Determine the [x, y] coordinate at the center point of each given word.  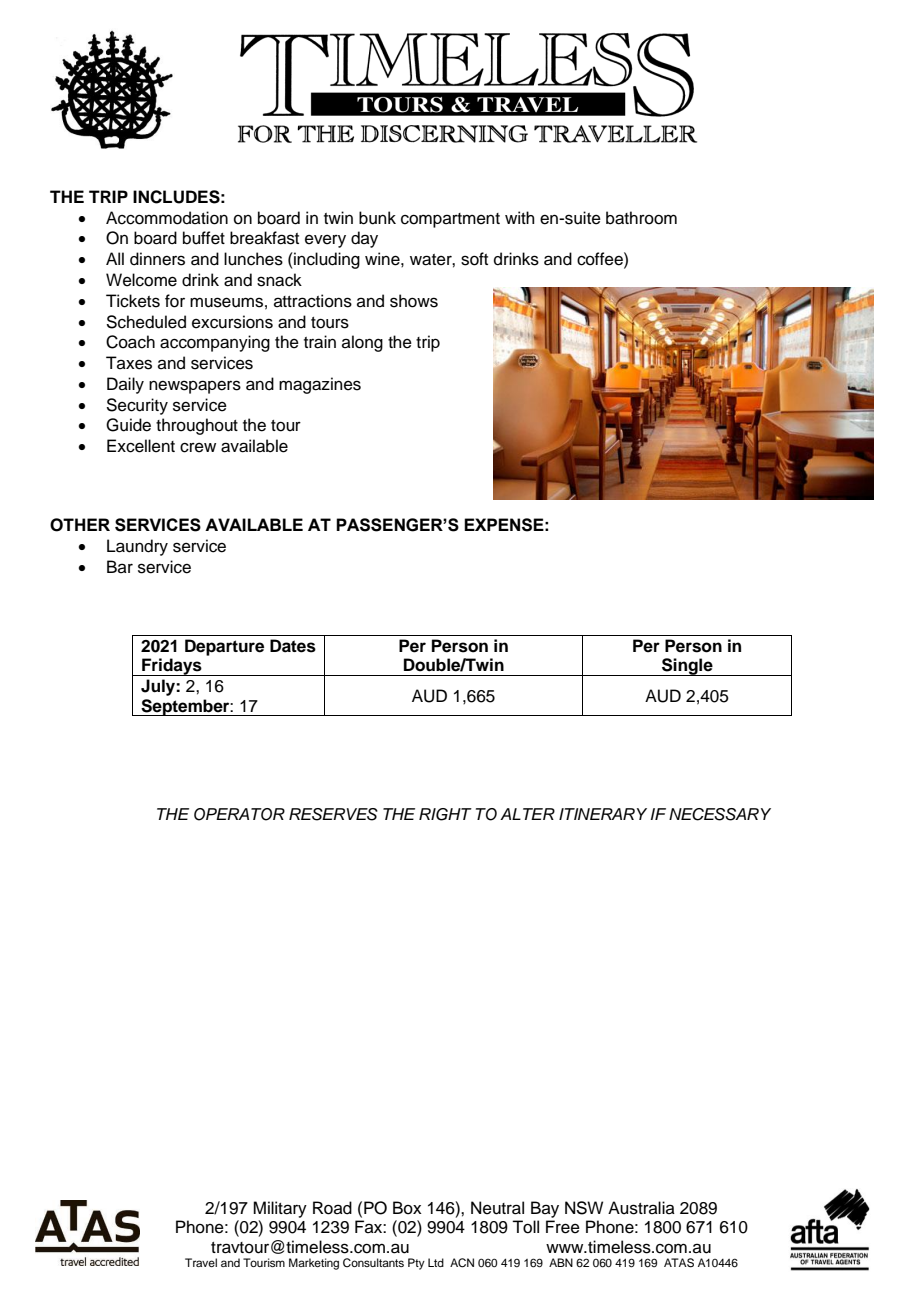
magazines [320, 385]
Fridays [172, 667]
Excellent [141, 446]
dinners [157, 259]
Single [687, 667]
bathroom [641, 218]
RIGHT [445, 814]
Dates [293, 646]
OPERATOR [239, 814]
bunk [377, 218]
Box [407, 1208]
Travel [201, 1262]
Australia [641, 1208]
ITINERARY [603, 814]
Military [280, 1209]
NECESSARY [720, 814]
